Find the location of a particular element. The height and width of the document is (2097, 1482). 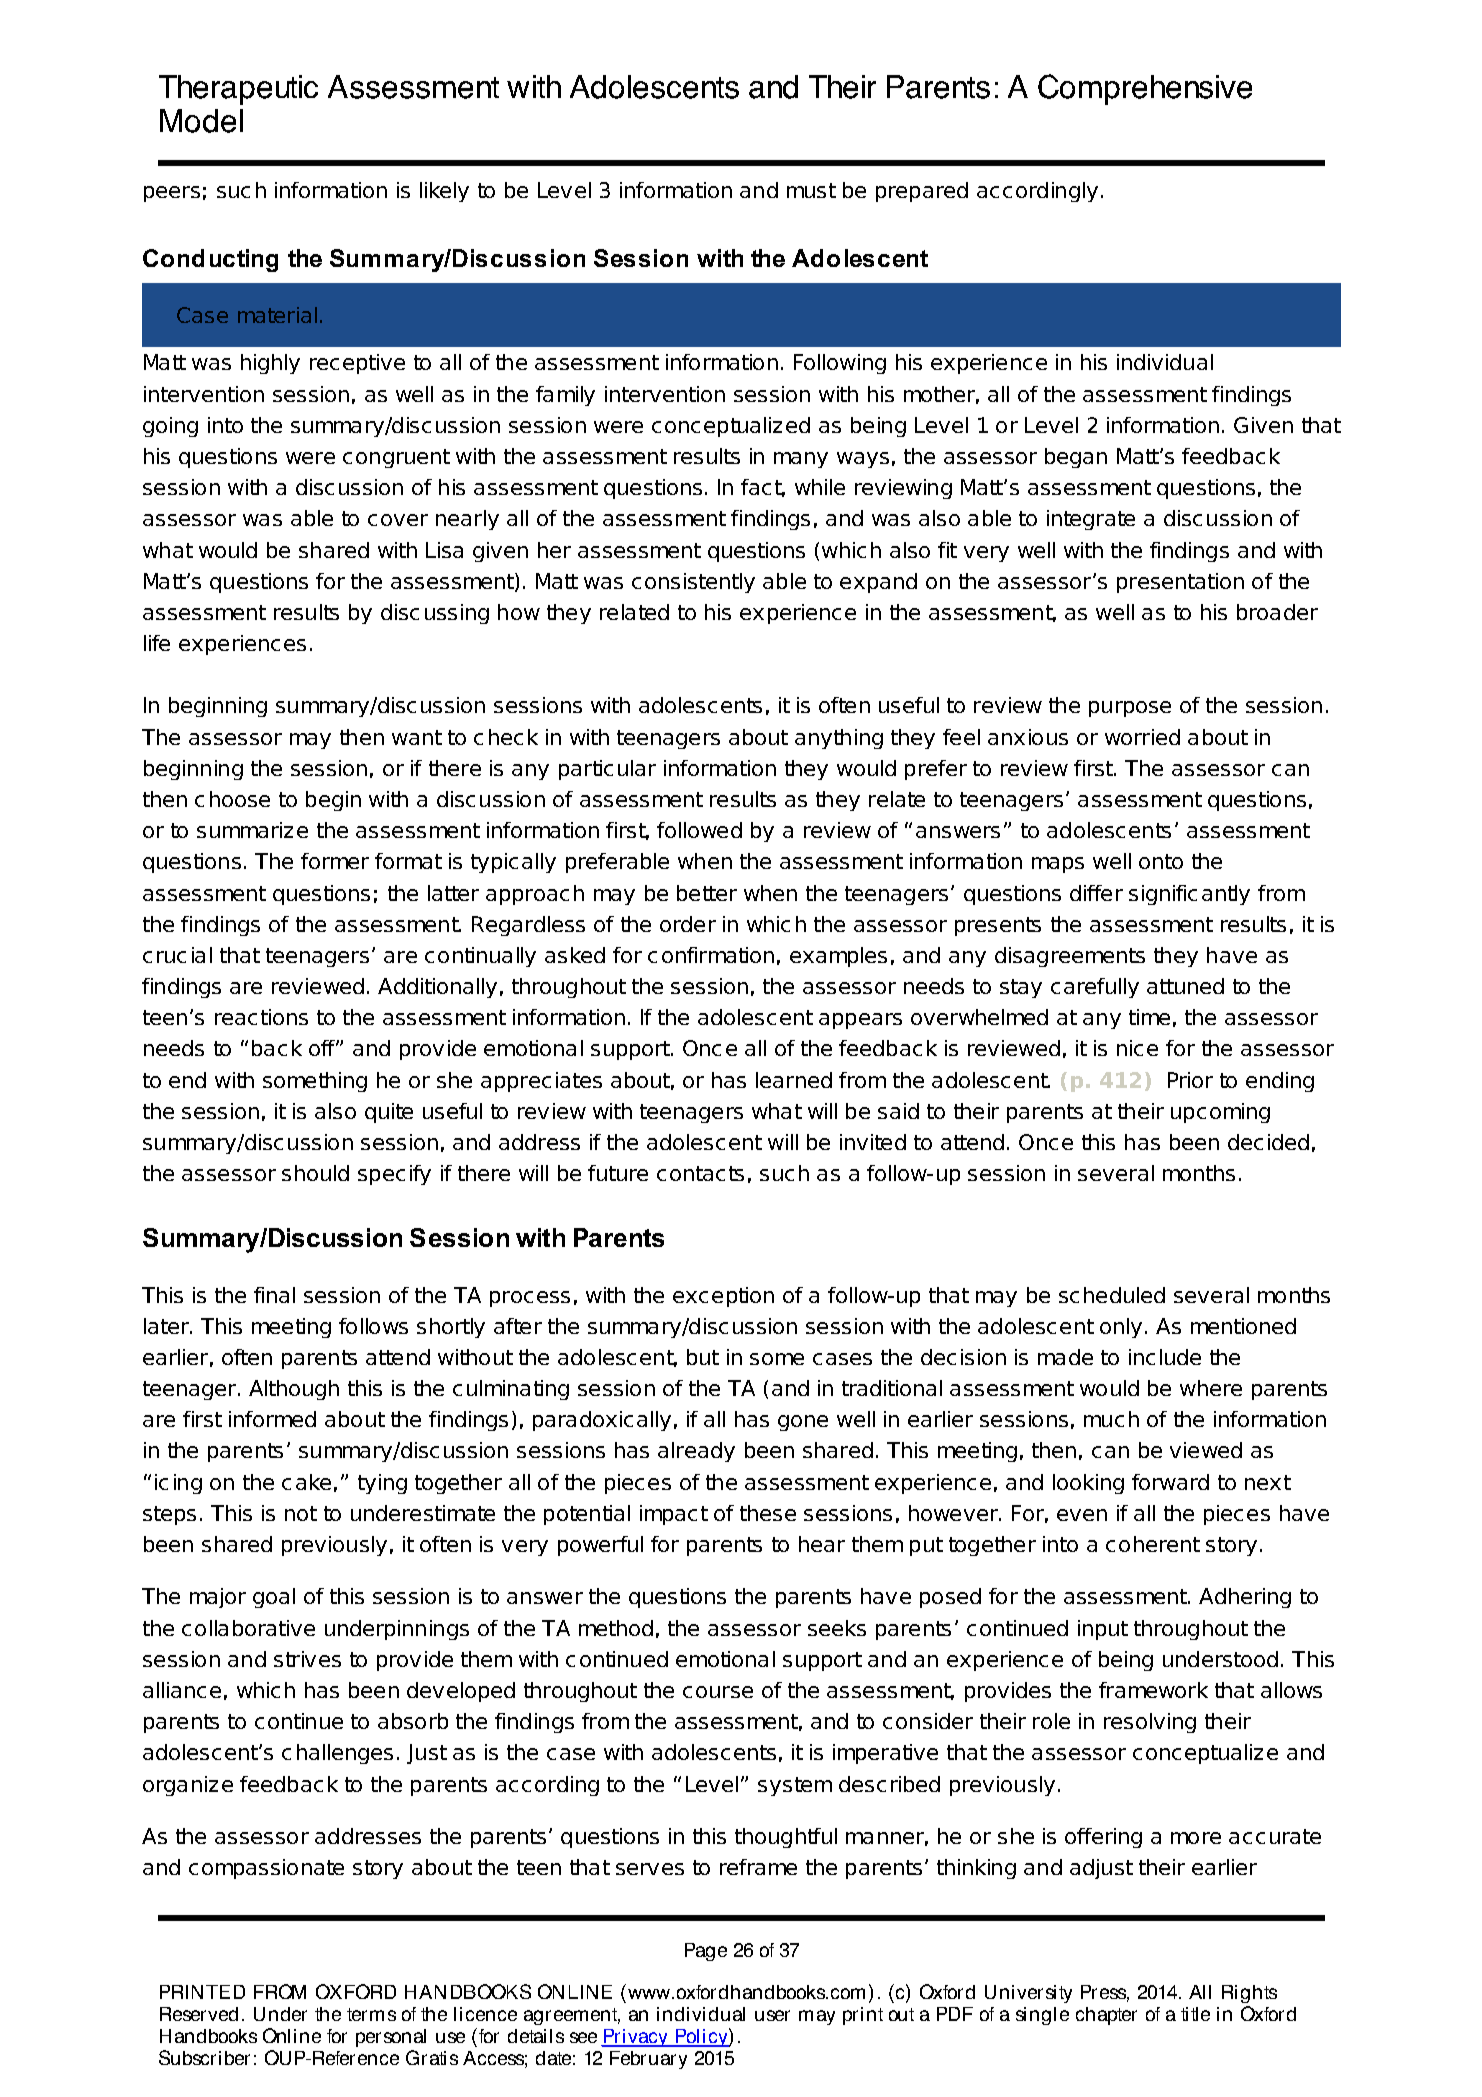

presentation is located at coordinates (1180, 583).
